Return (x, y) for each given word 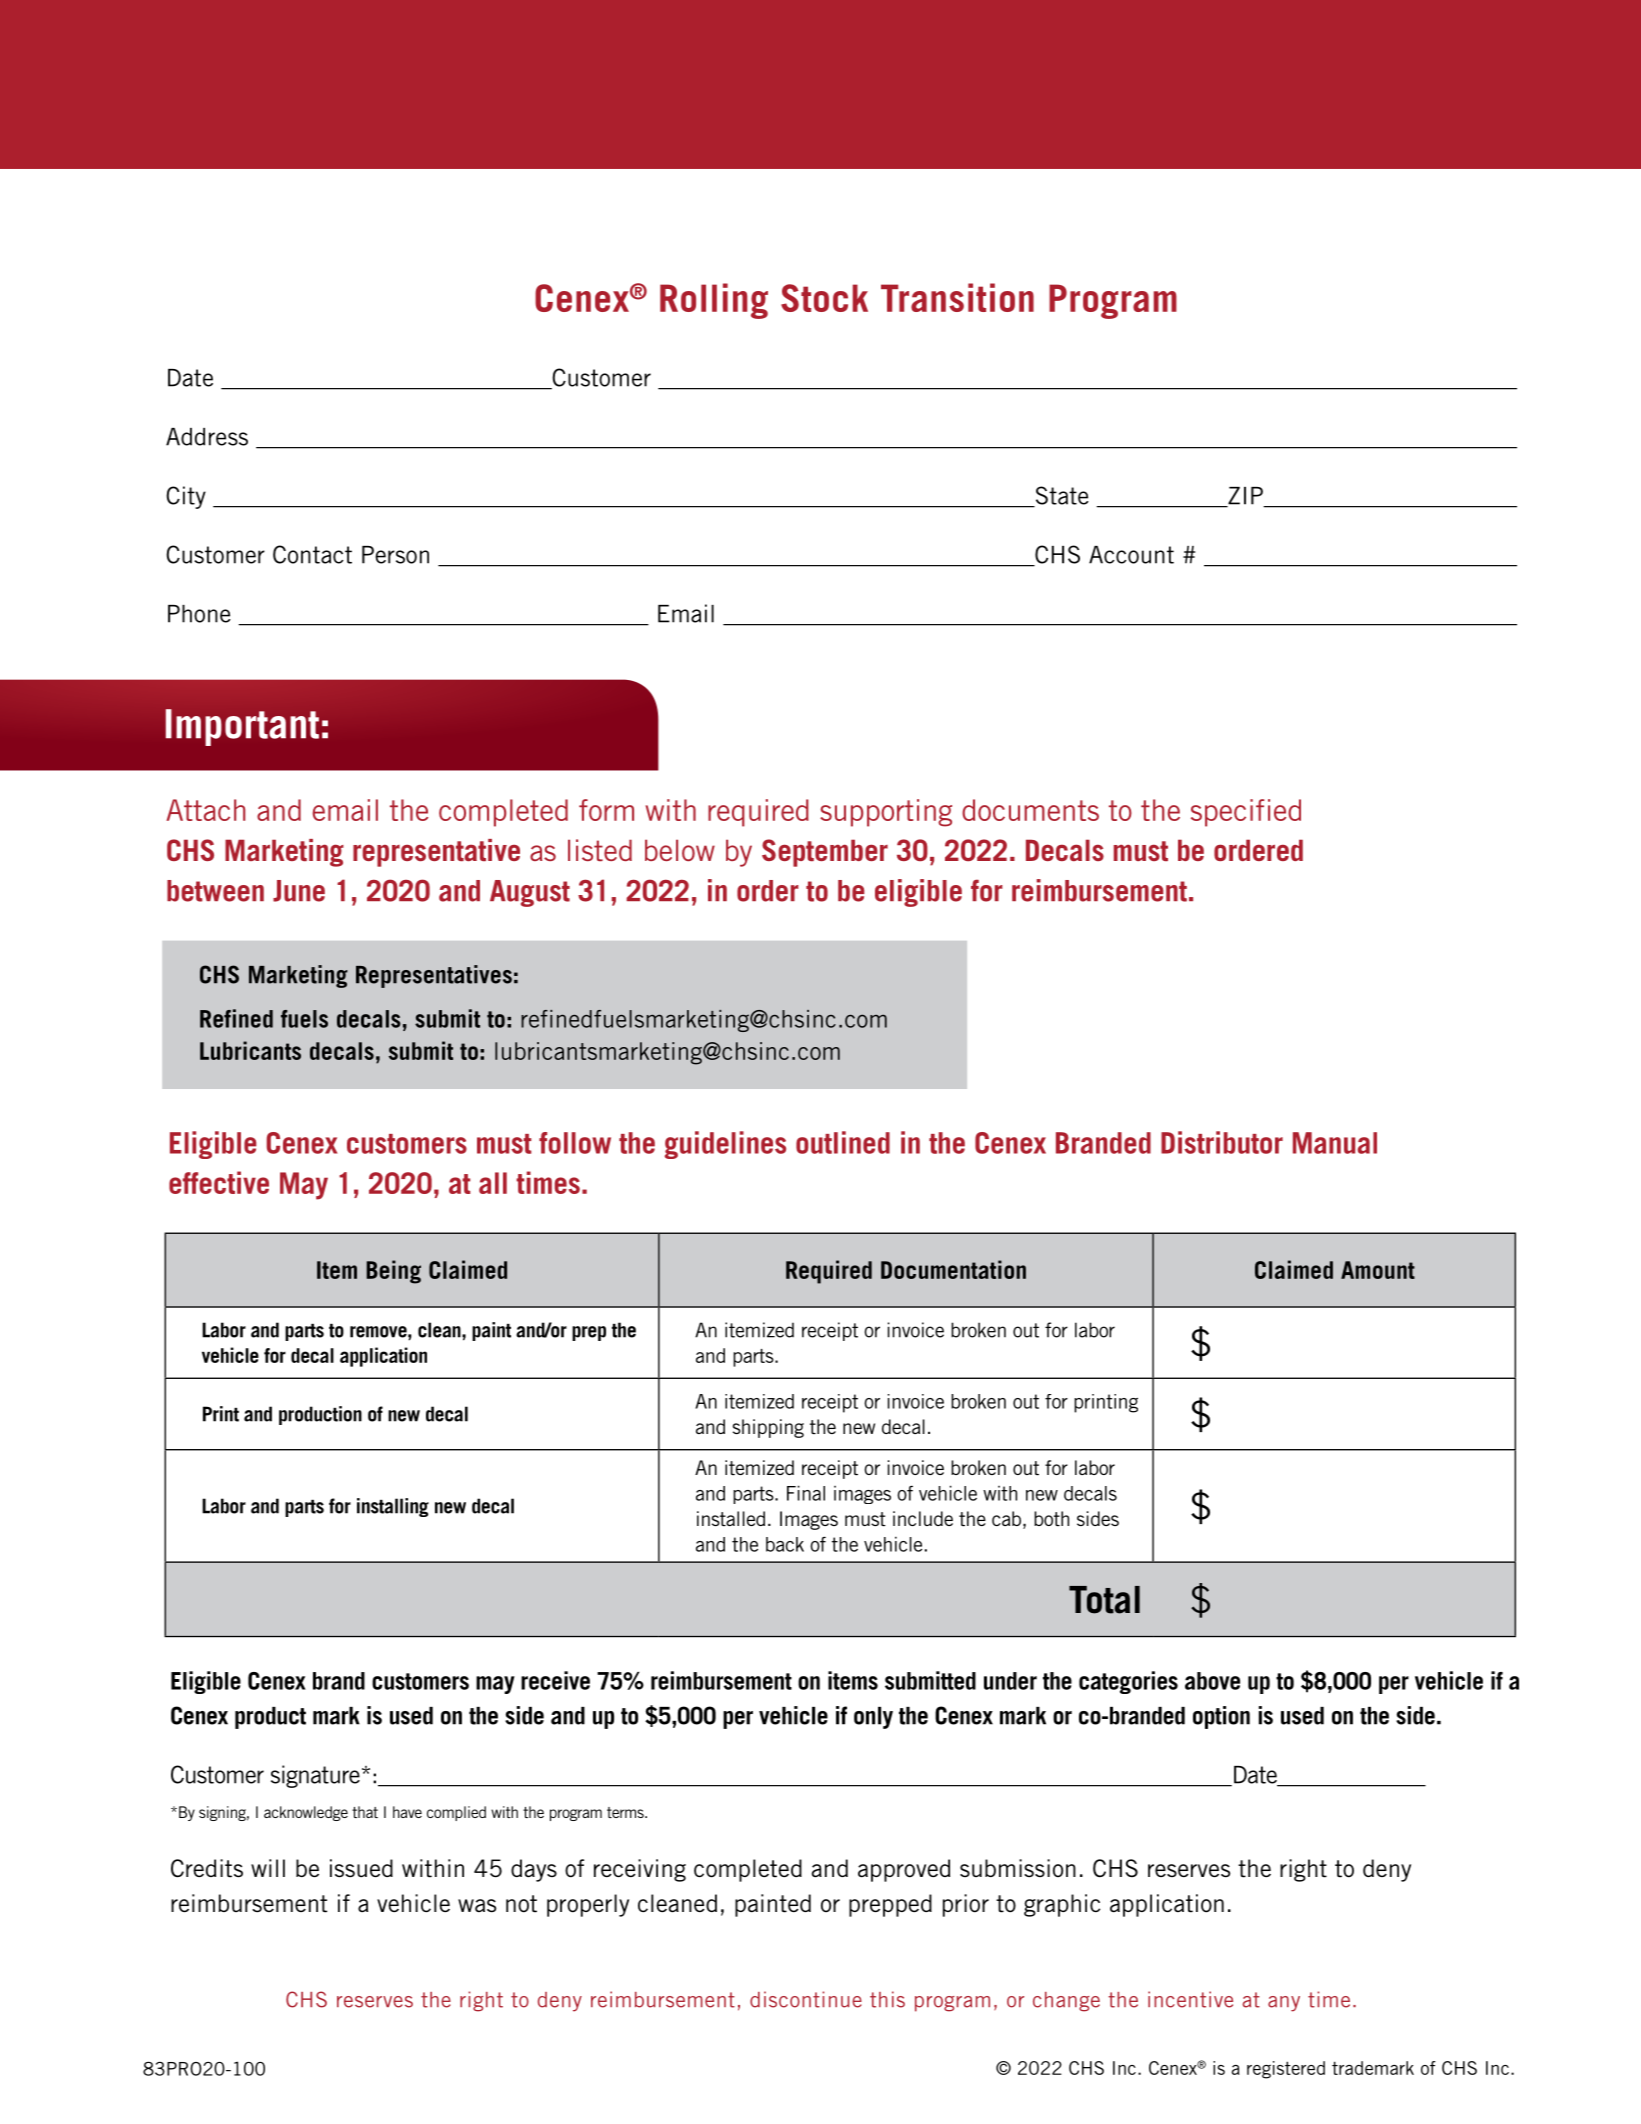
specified (1246, 813)
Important (242, 727)
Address (207, 437)
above (1212, 1681)
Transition (957, 297)
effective (219, 1182)
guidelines (725, 1145)
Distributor (1222, 1142)
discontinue (806, 1999)
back (785, 1544)
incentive (1190, 1999)
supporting (886, 813)
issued (361, 1868)
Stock (824, 298)
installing (393, 1507)
